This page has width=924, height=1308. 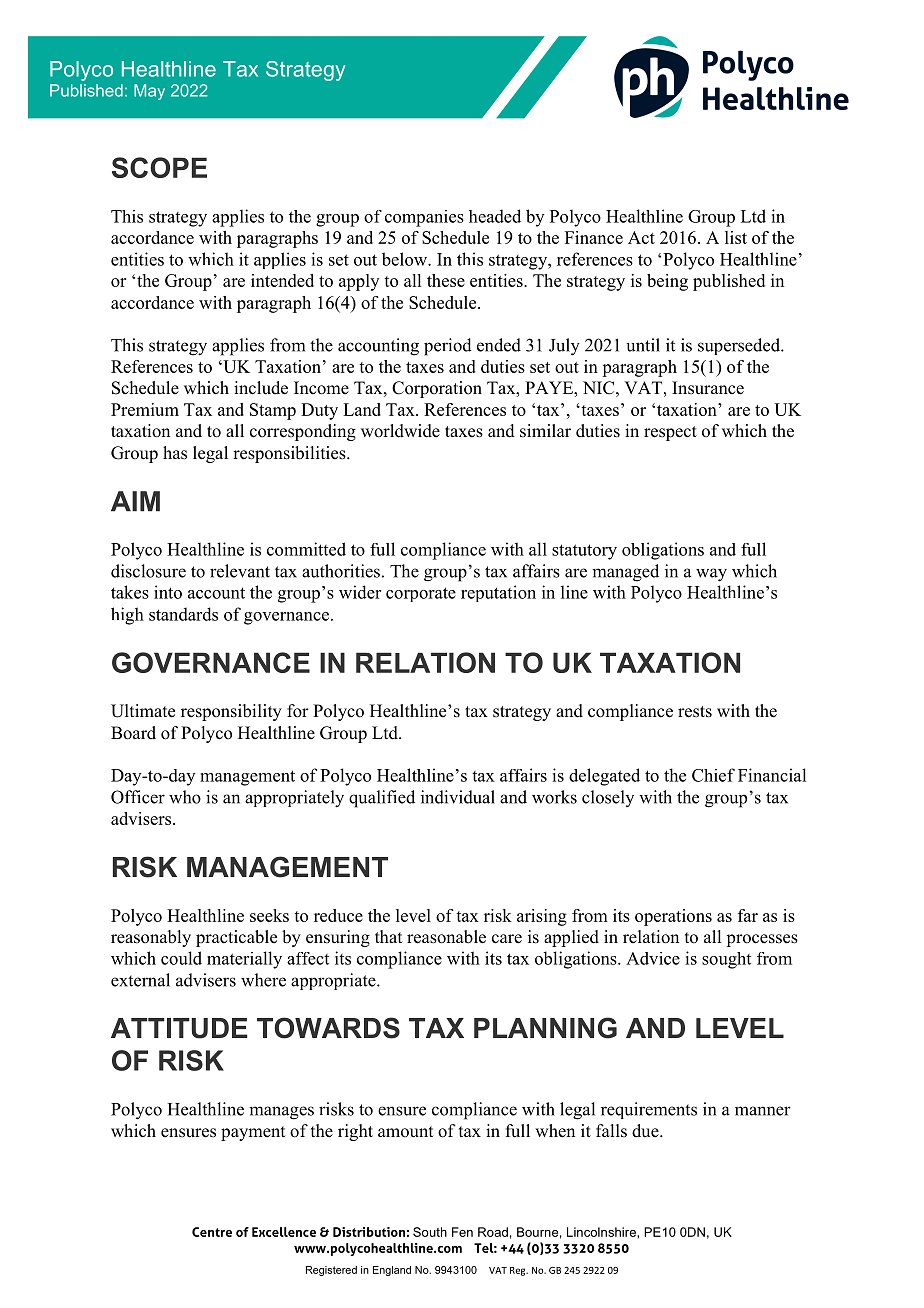 What do you see at coordinates (424, 218) in the page?
I see `companies` at bounding box center [424, 218].
